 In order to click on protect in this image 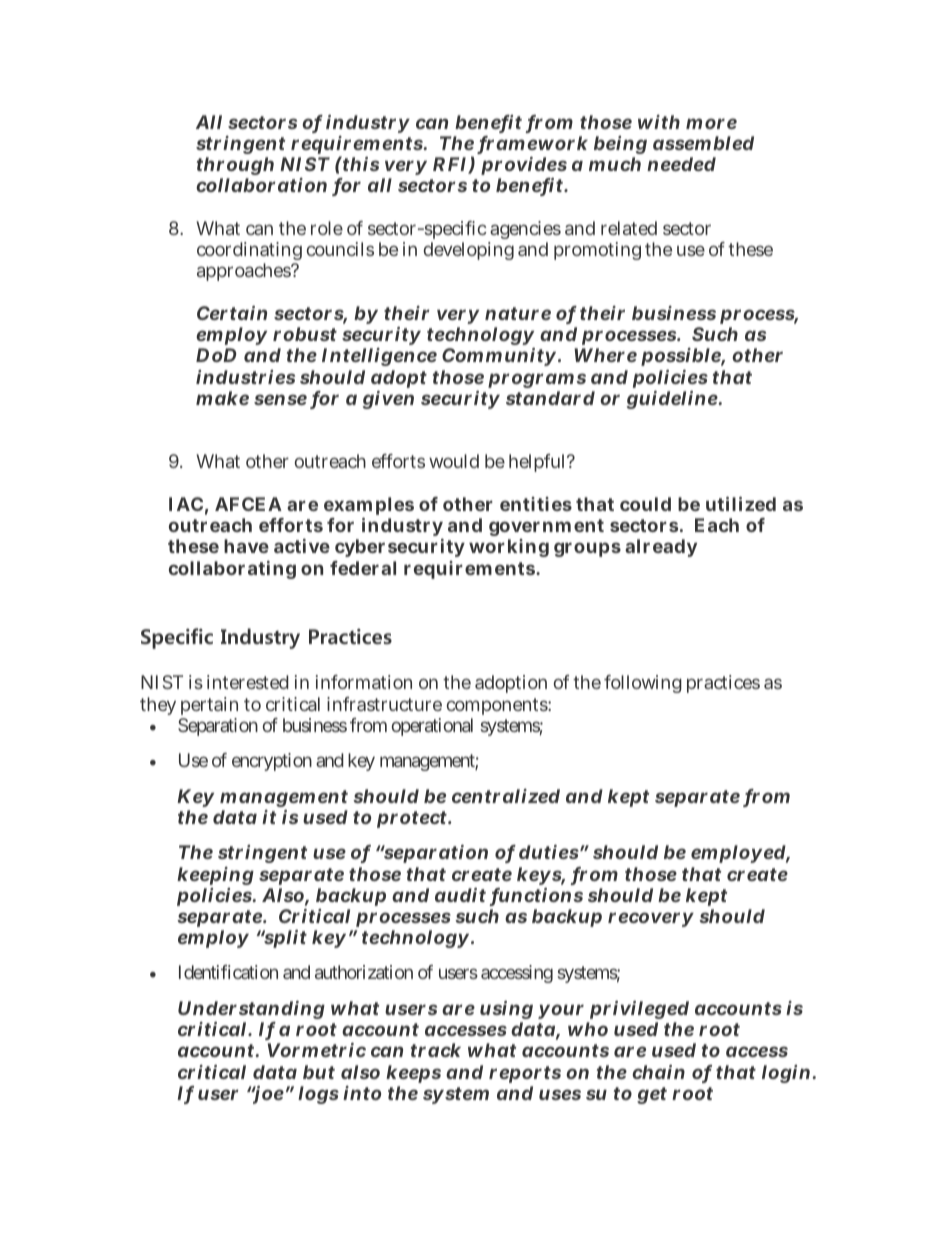, I will do `click(413, 819)`.
